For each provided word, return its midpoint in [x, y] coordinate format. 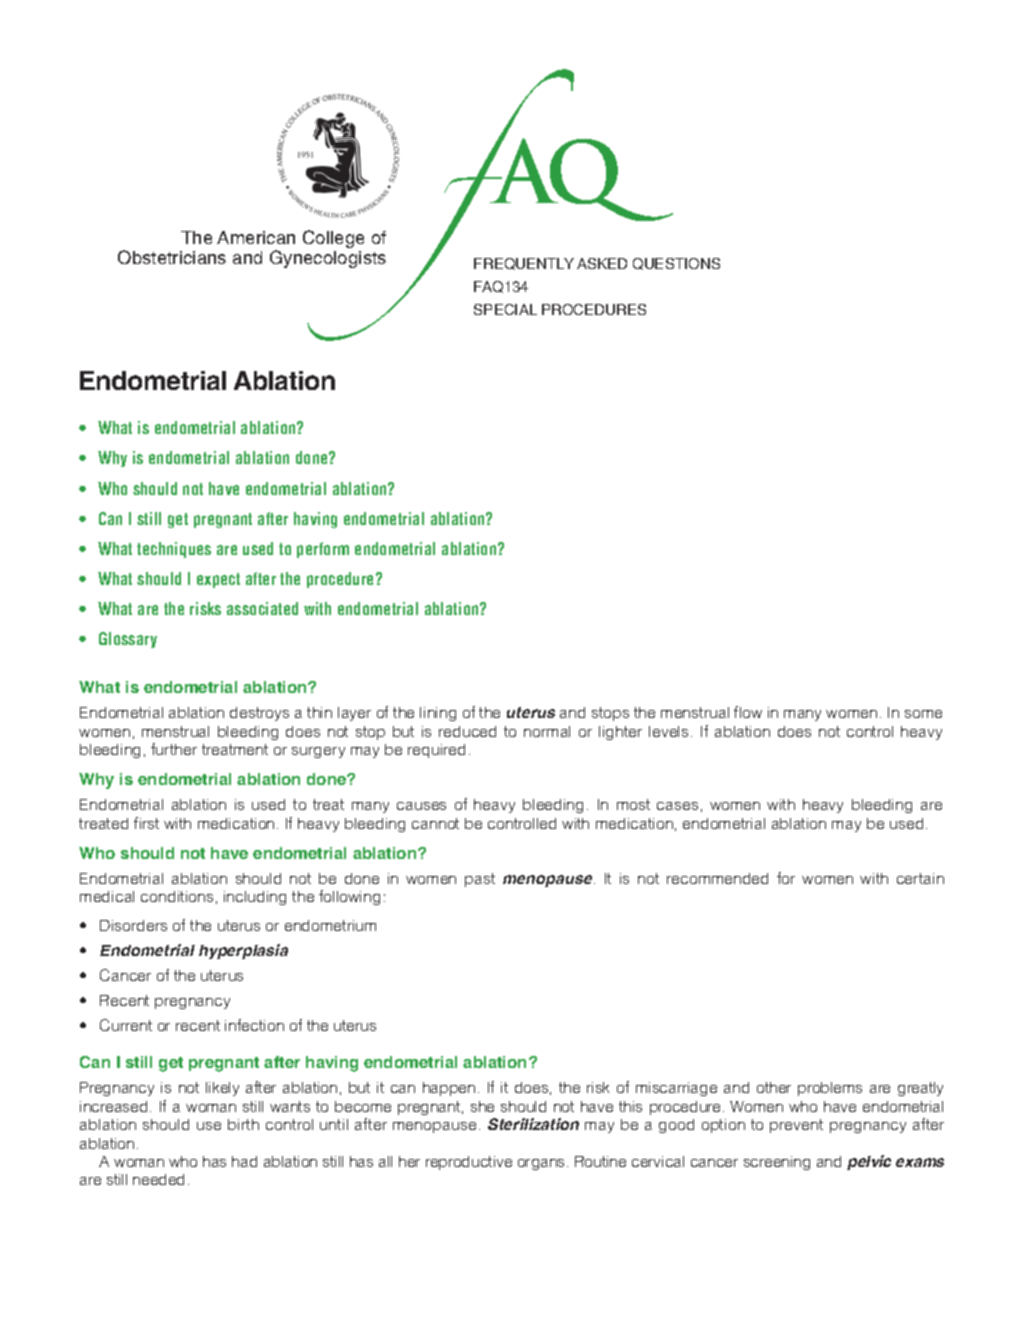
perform [323, 550]
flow [748, 712]
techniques [174, 550]
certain [920, 878]
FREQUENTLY [524, 264]
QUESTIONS [676, 264]
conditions [177, 896]
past [480, 880]
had [244, 1161]
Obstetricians [172, 257]
